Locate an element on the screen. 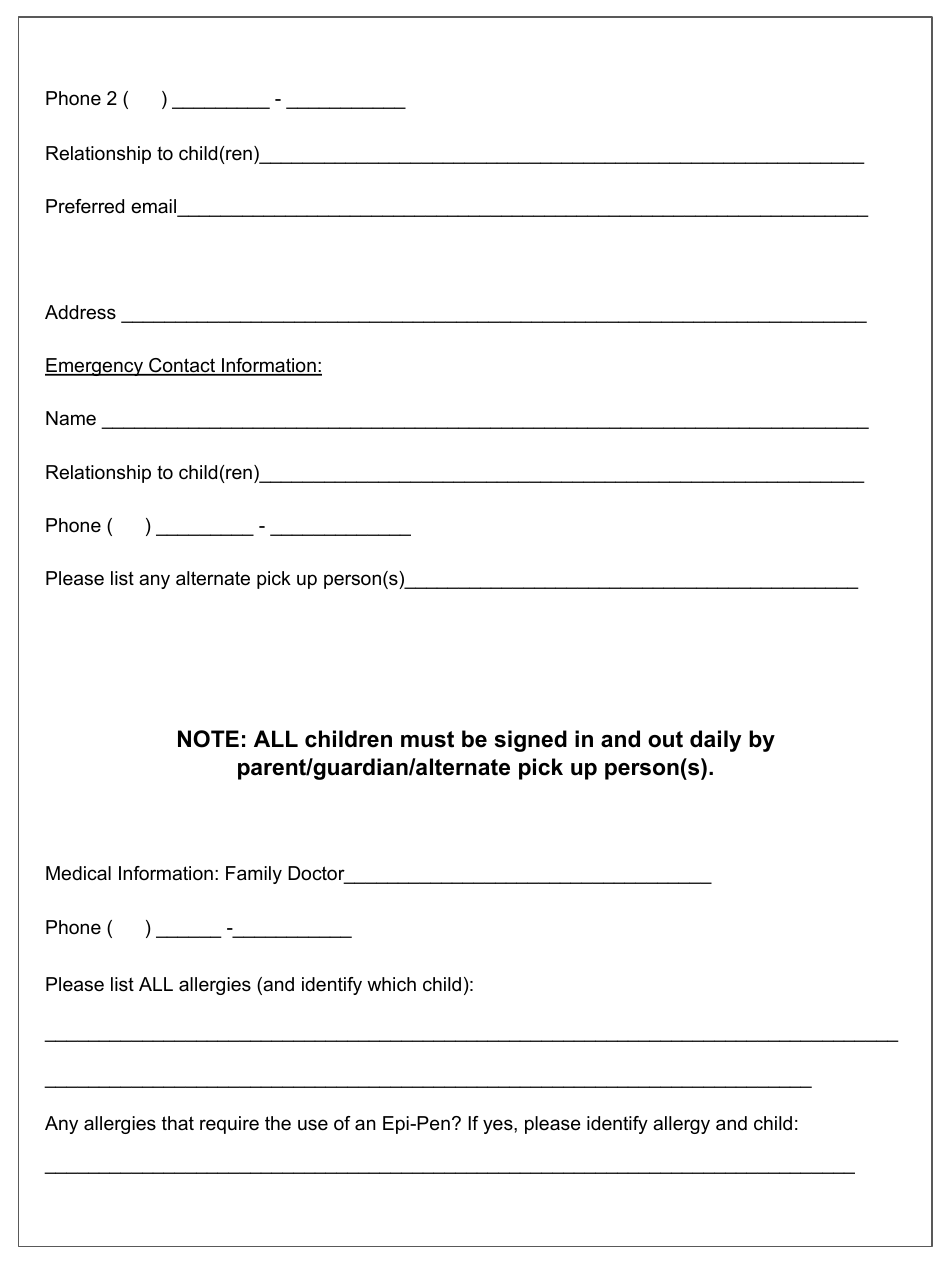 The image size is (952, 1270). Preferred is located at coordinates (85, 206).
